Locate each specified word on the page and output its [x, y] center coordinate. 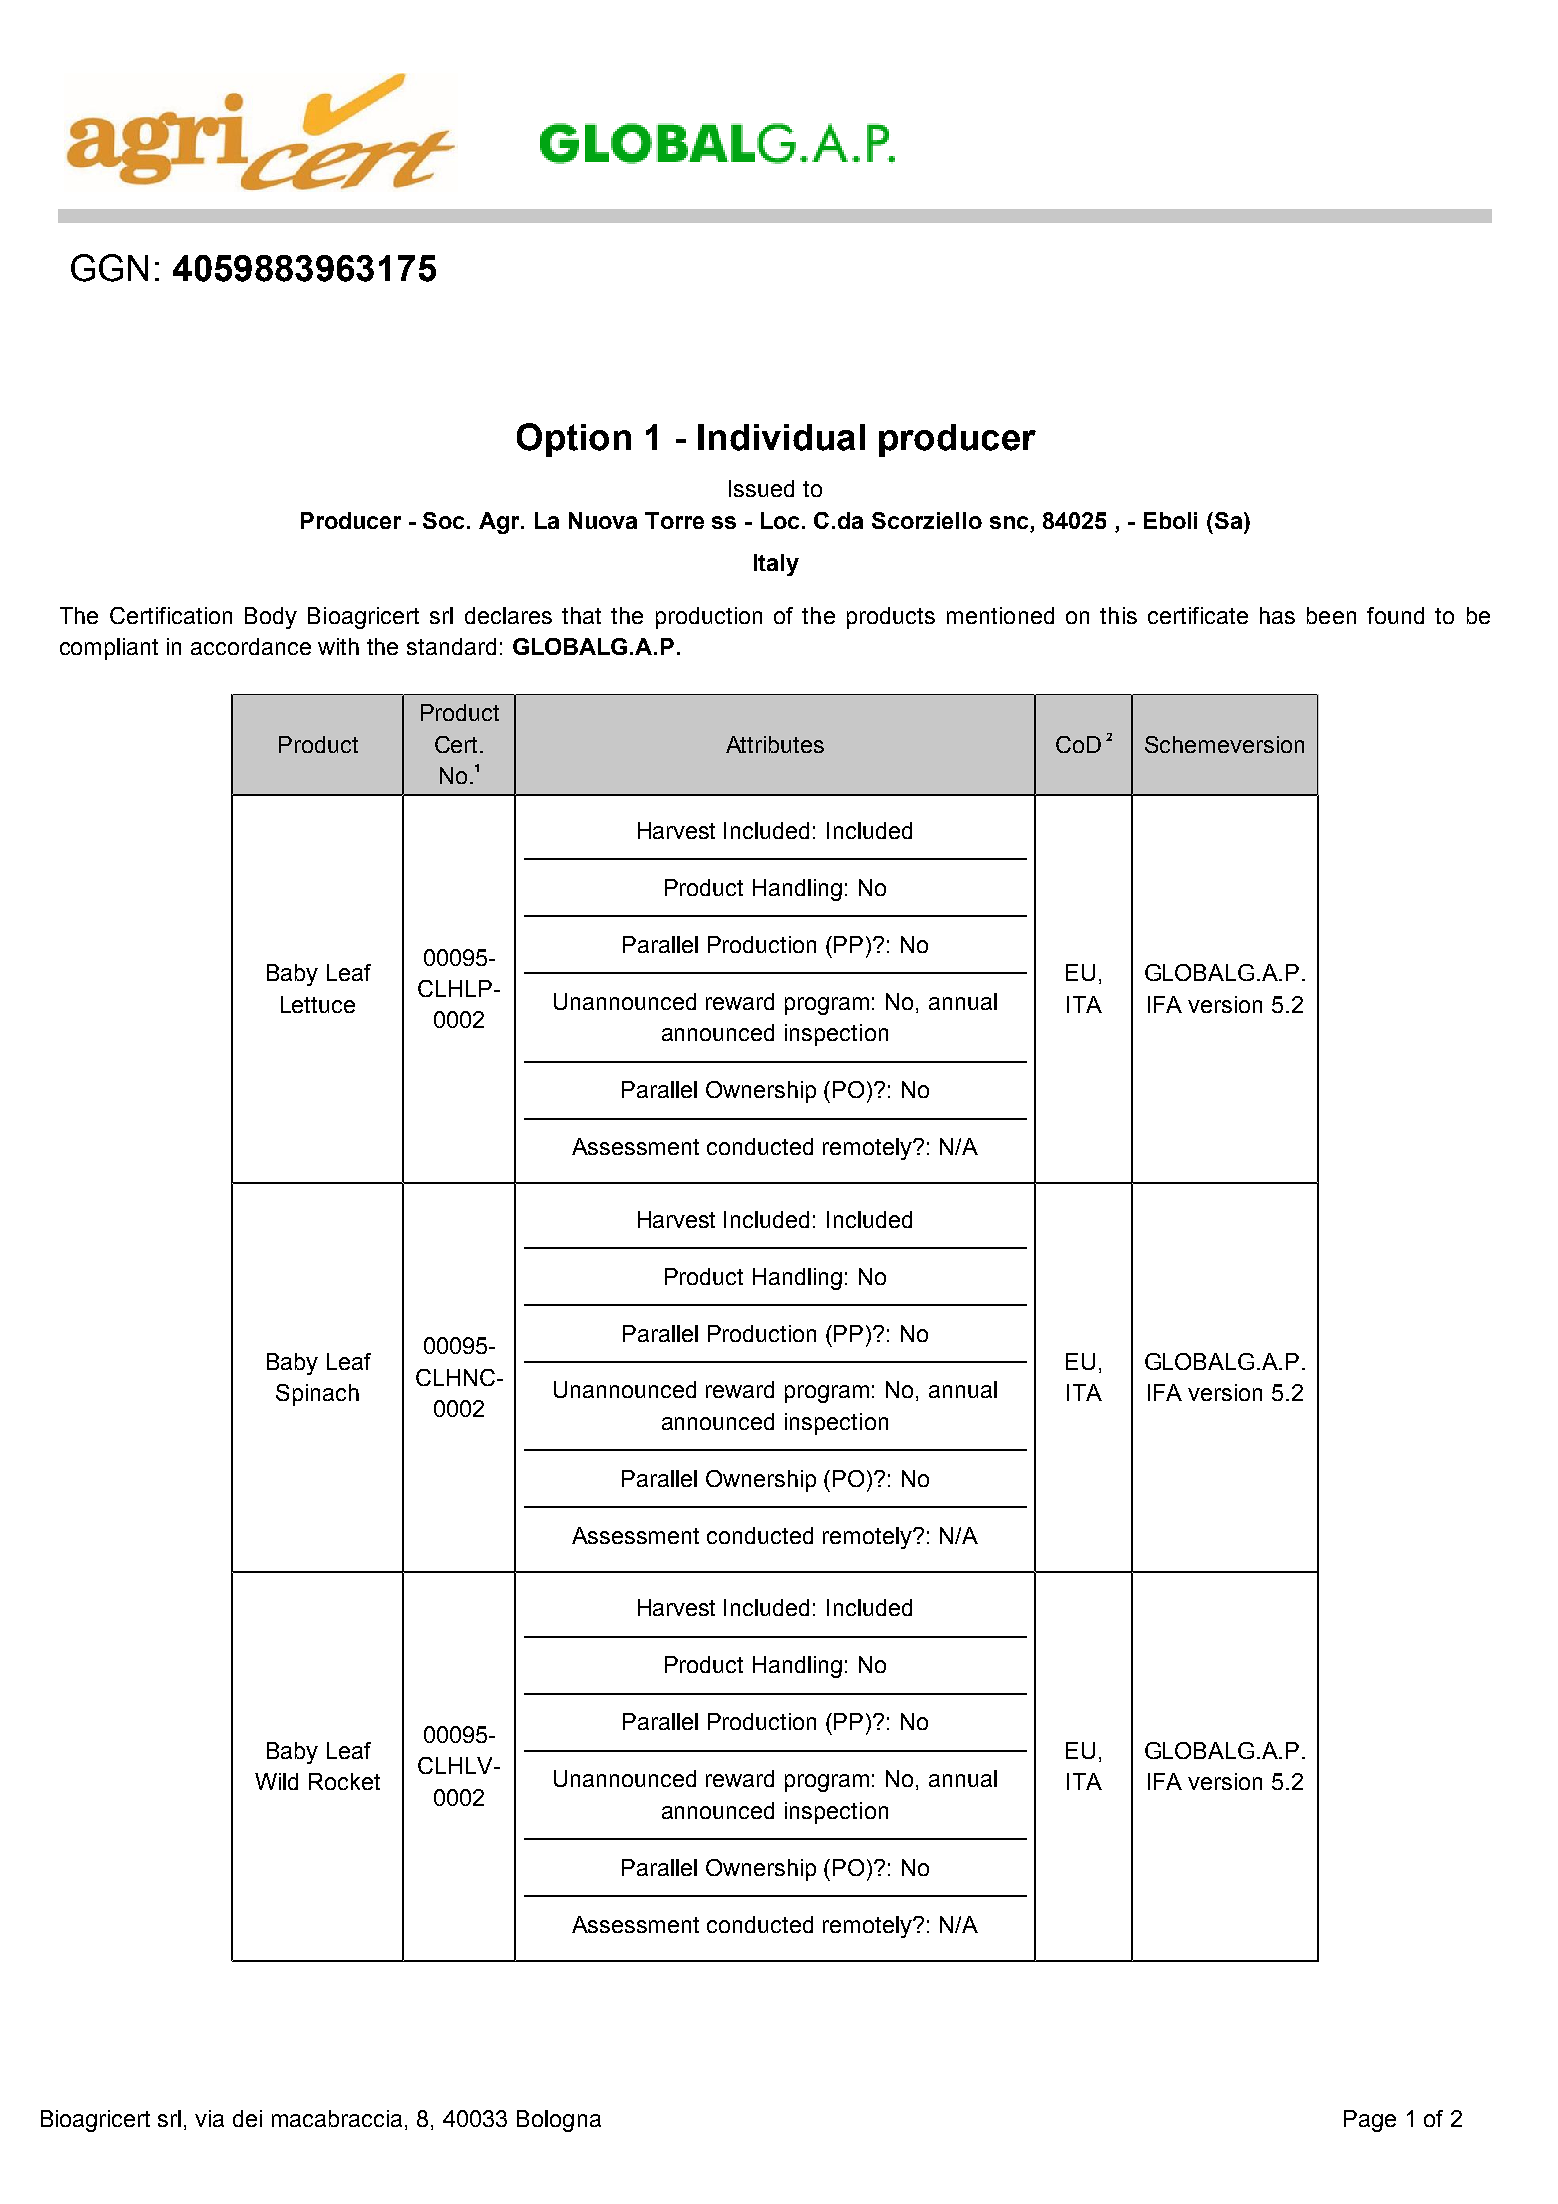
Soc [445, 520]
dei [247, 2118]
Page [1370, 2121]
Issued [761, 488]
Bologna [559, 2121]
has [1277, 615]
